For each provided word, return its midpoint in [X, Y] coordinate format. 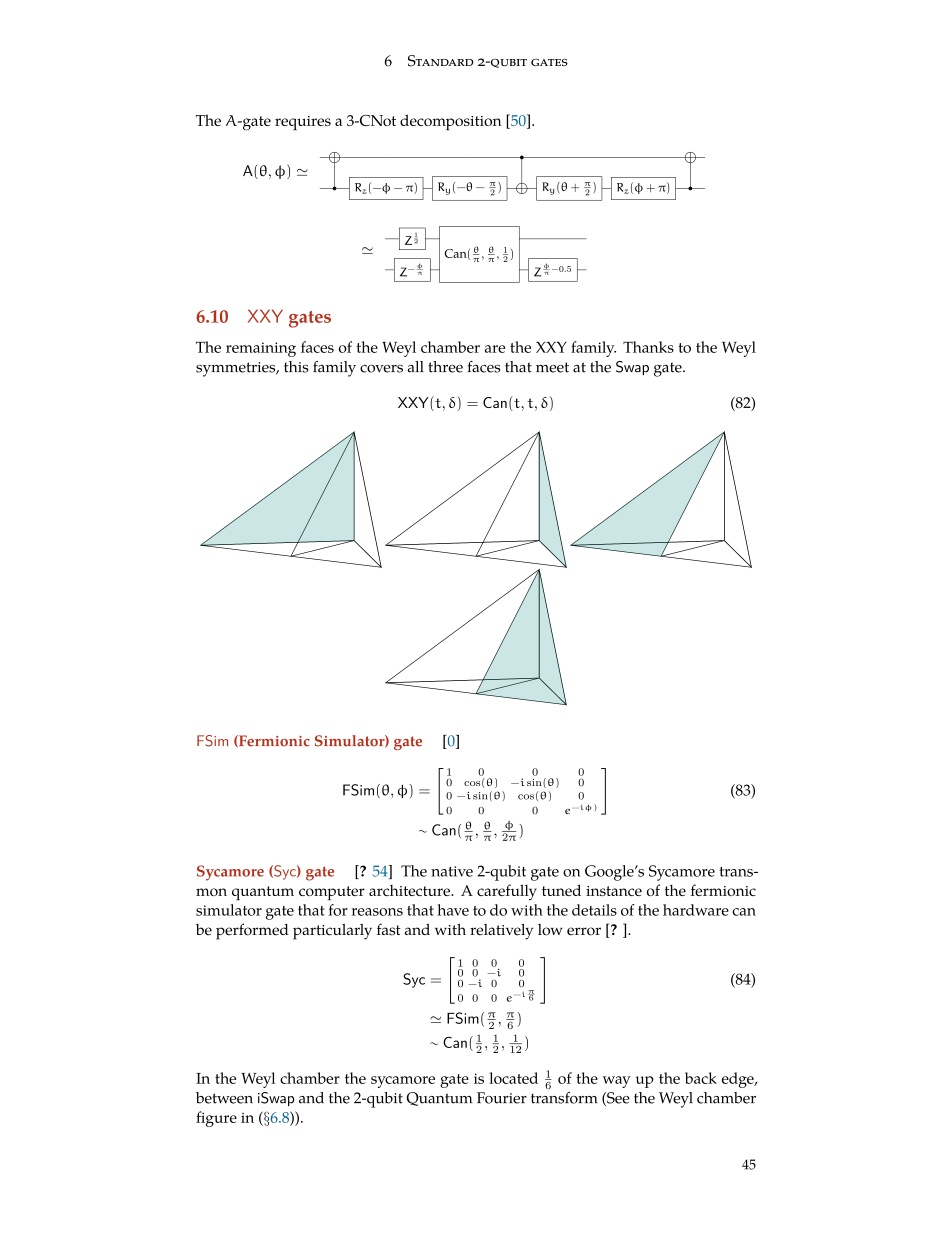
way [617, 1082]
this [296, 367]
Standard [441, 61]
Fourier [502, 1098]
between [224, 1098]
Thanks [648, 347]
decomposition [451, 122]
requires [303, 123]
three [446, 367]
